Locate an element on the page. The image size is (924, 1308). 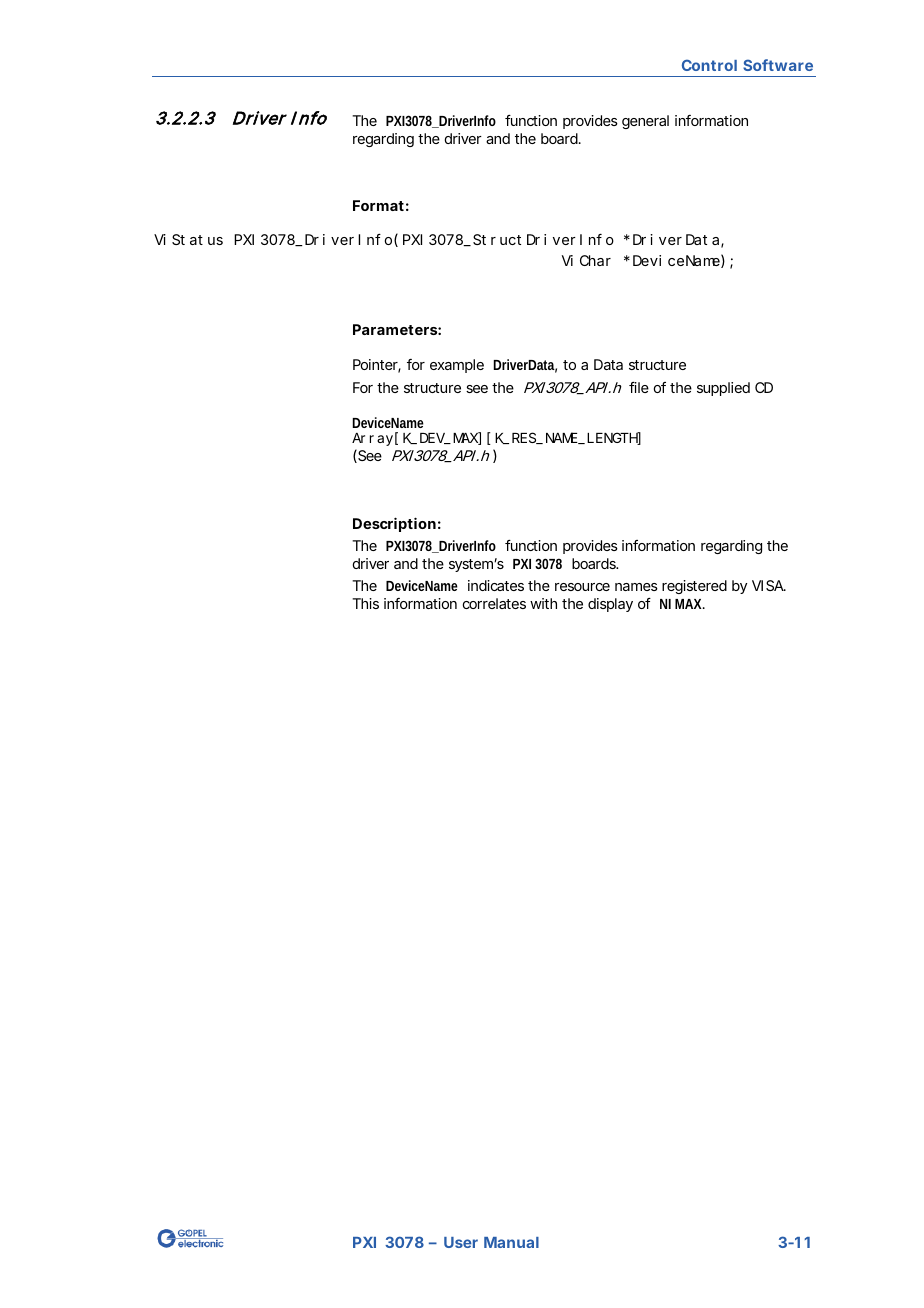
general is located at coordinates (645, 122).
